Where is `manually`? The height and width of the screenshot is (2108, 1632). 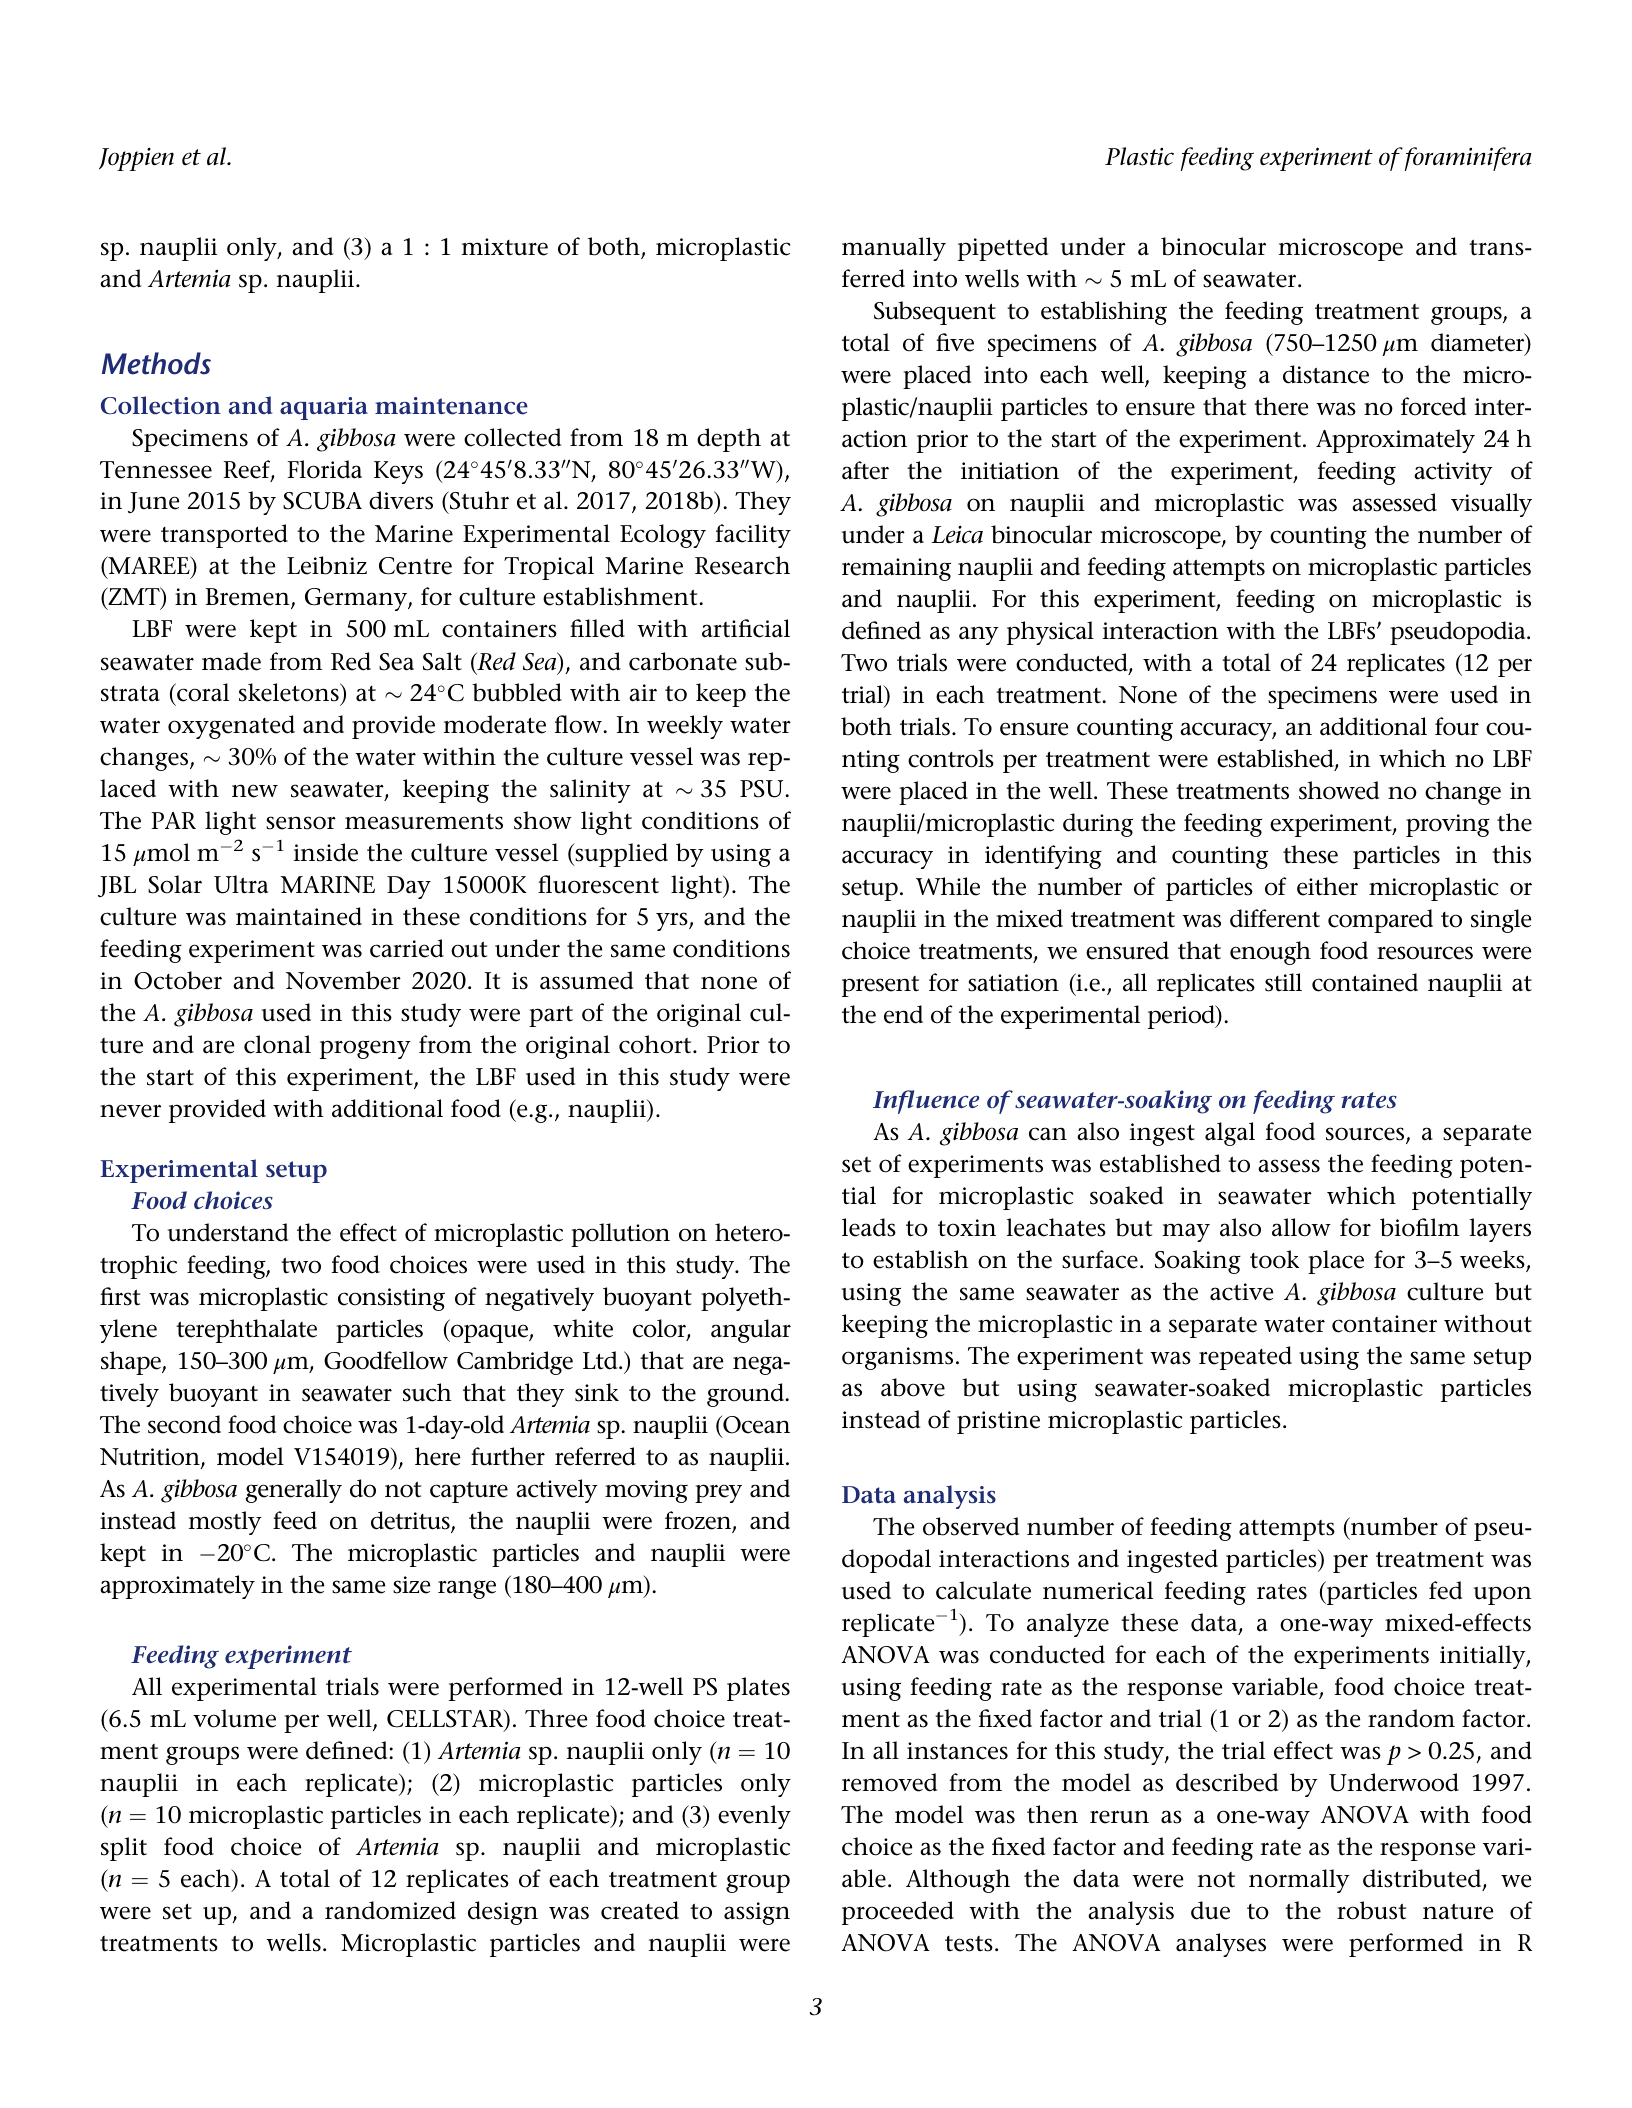 manually is located at coordinates (894, 249).
